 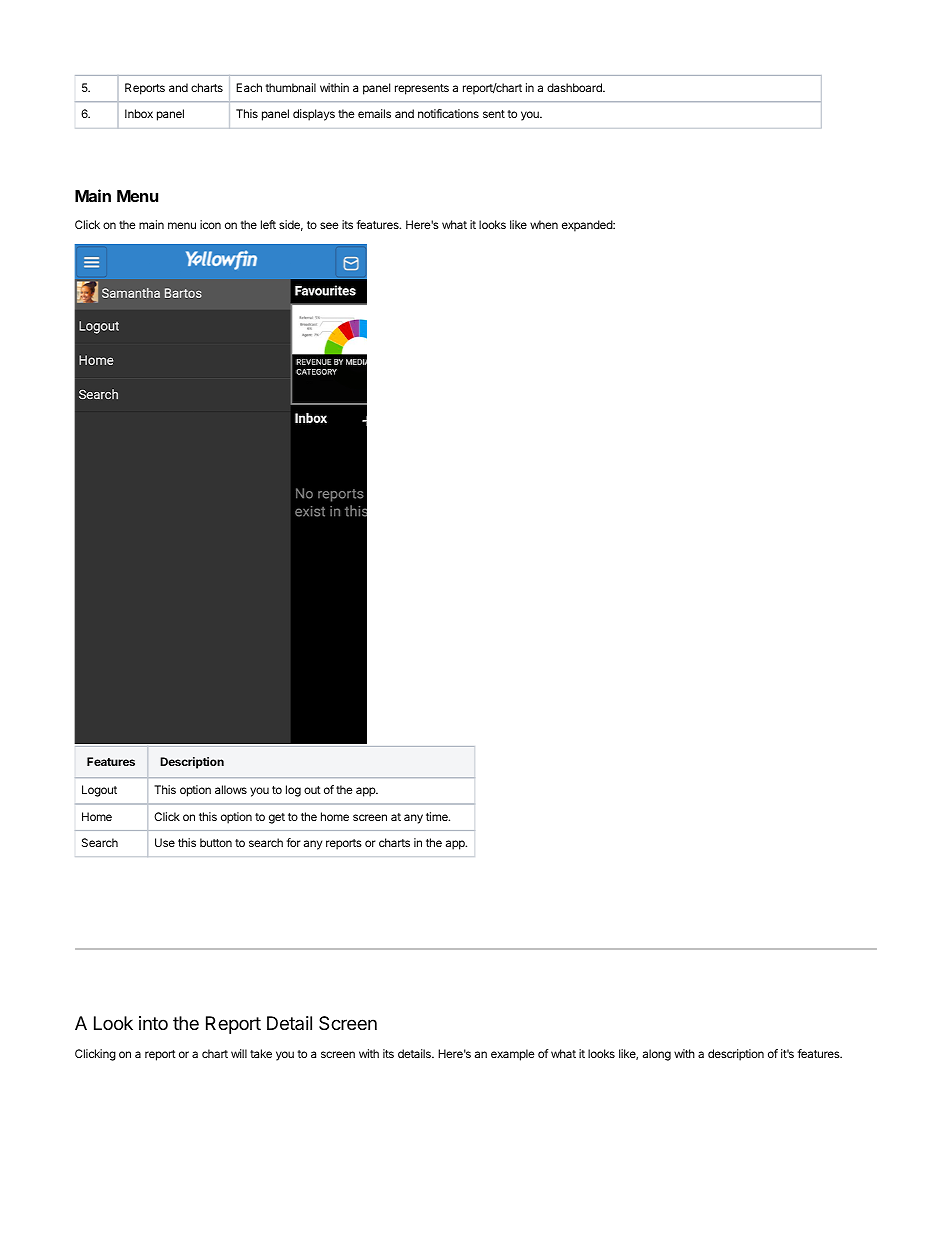 What do you see at coordinates (329, 225) in the page?
I see `see` at bounding box center [329, 225].
